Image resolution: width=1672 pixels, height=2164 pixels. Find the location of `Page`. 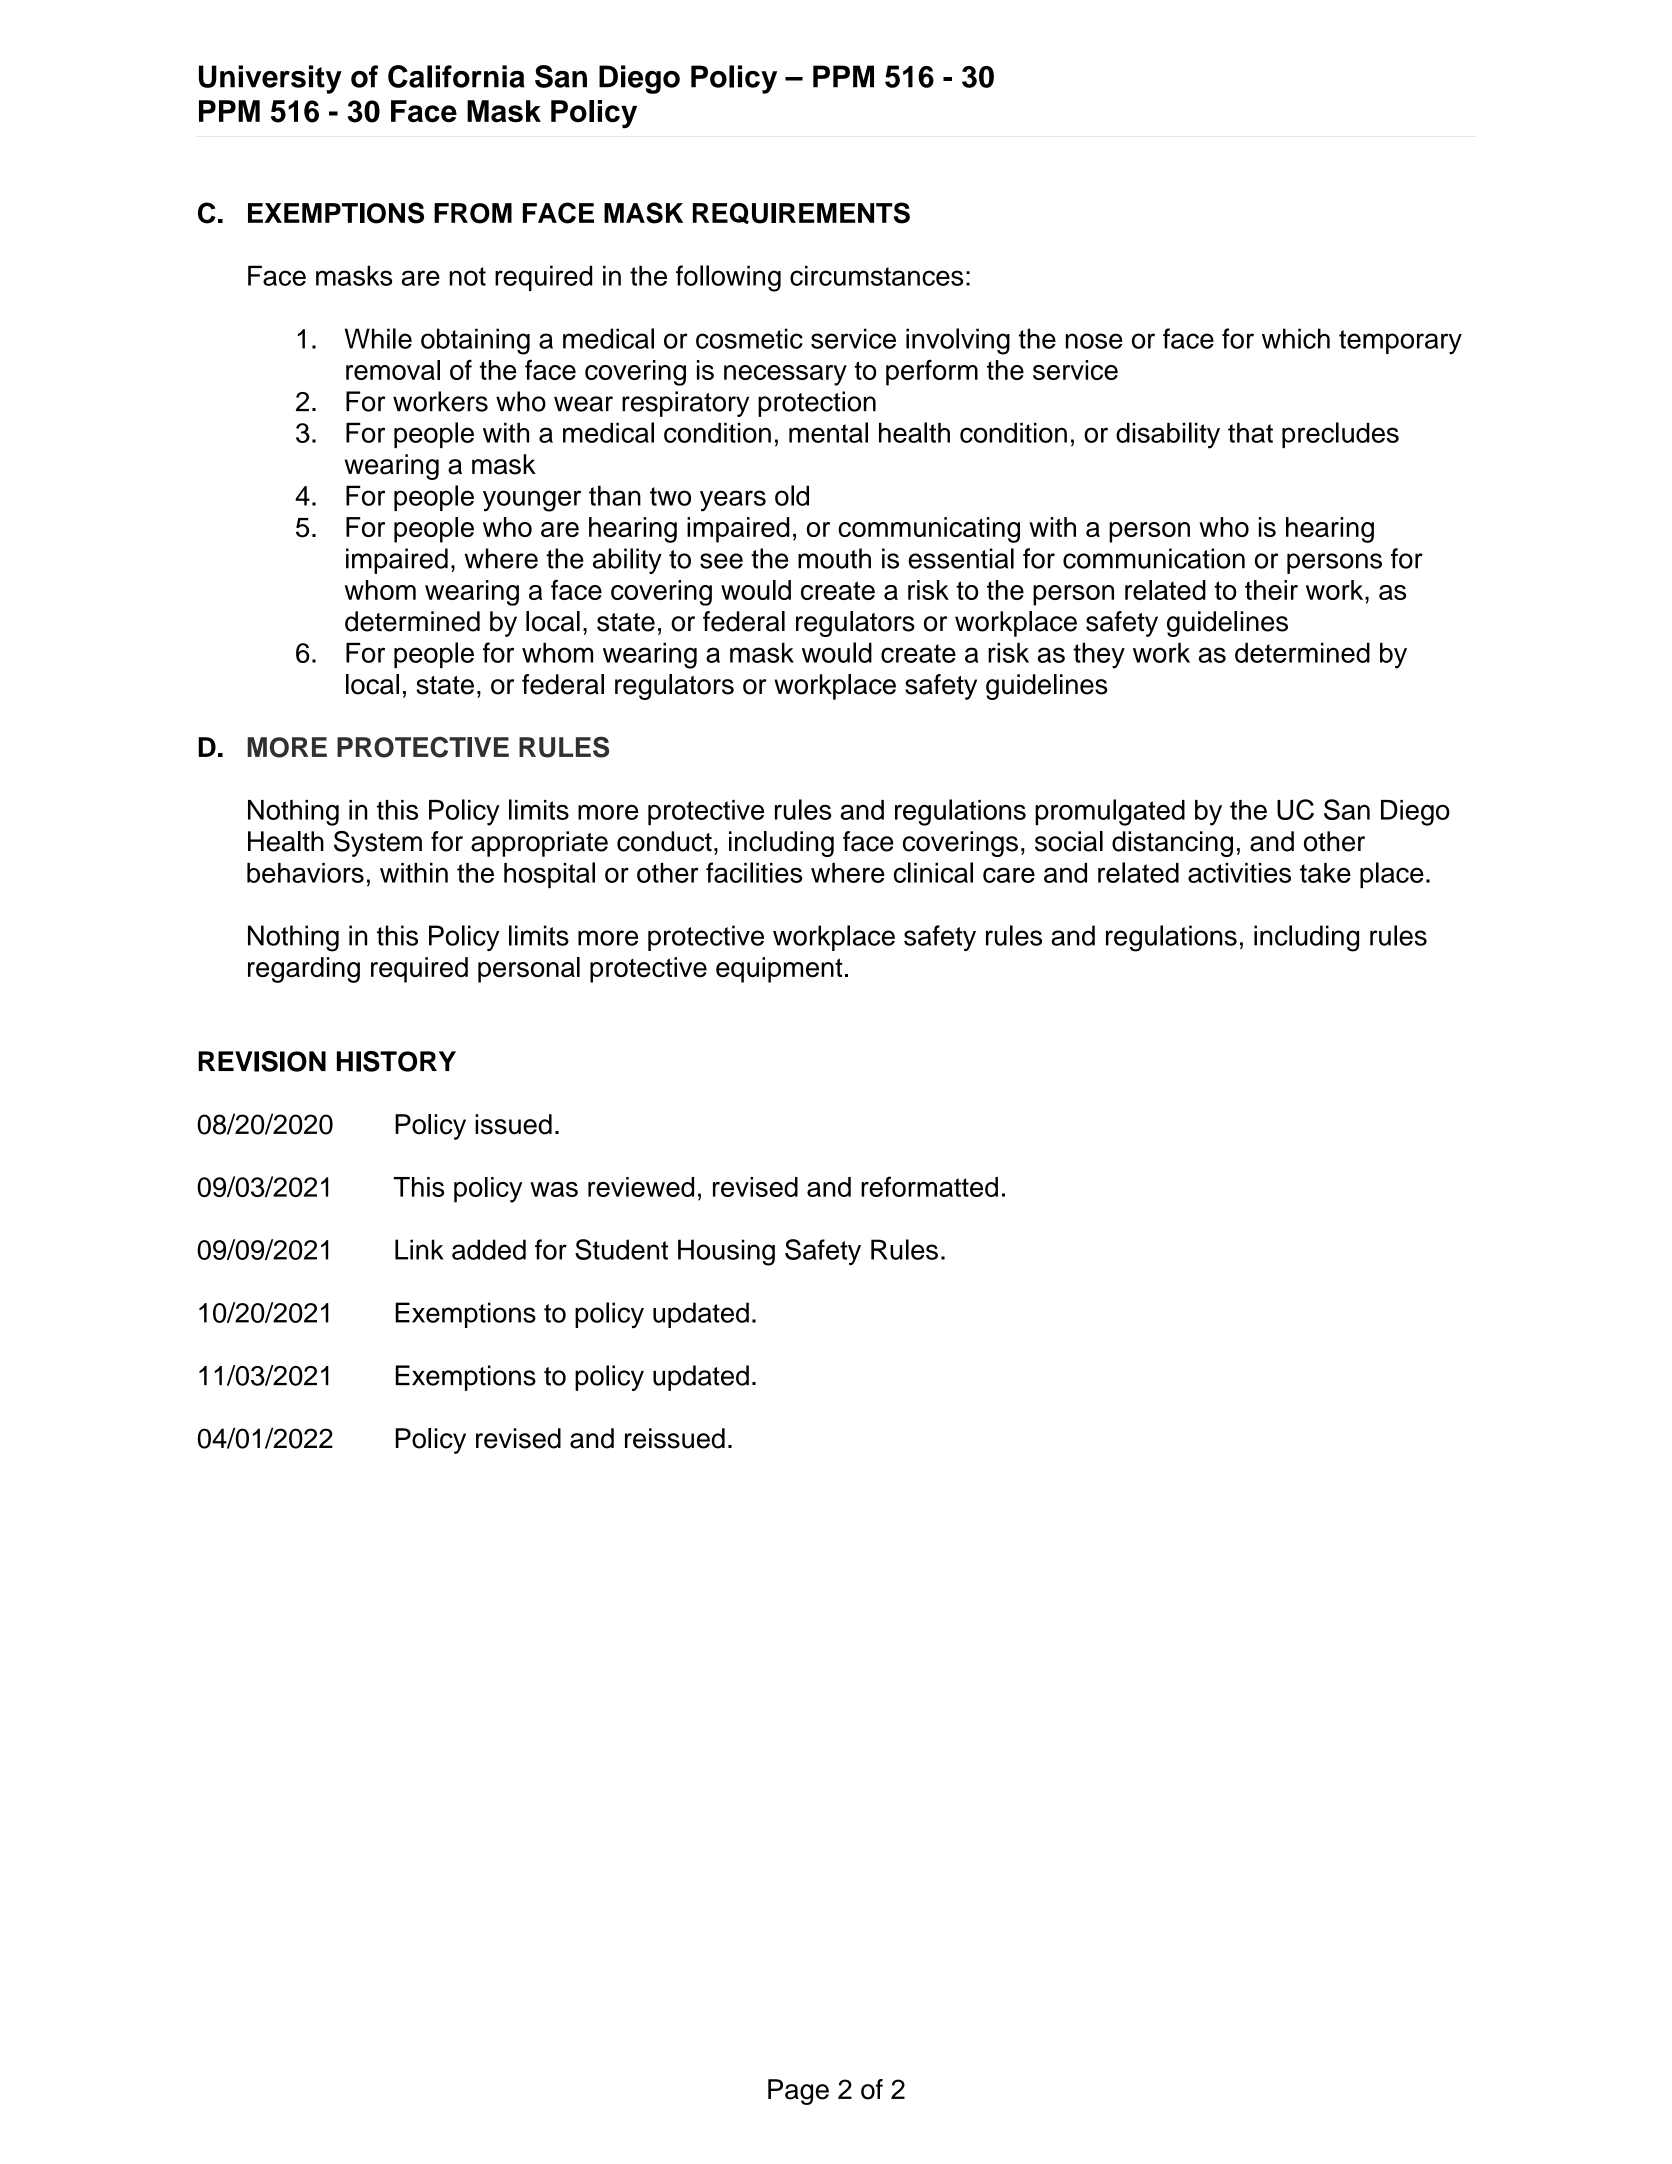

Page is located at coordinates (798, 2092).
